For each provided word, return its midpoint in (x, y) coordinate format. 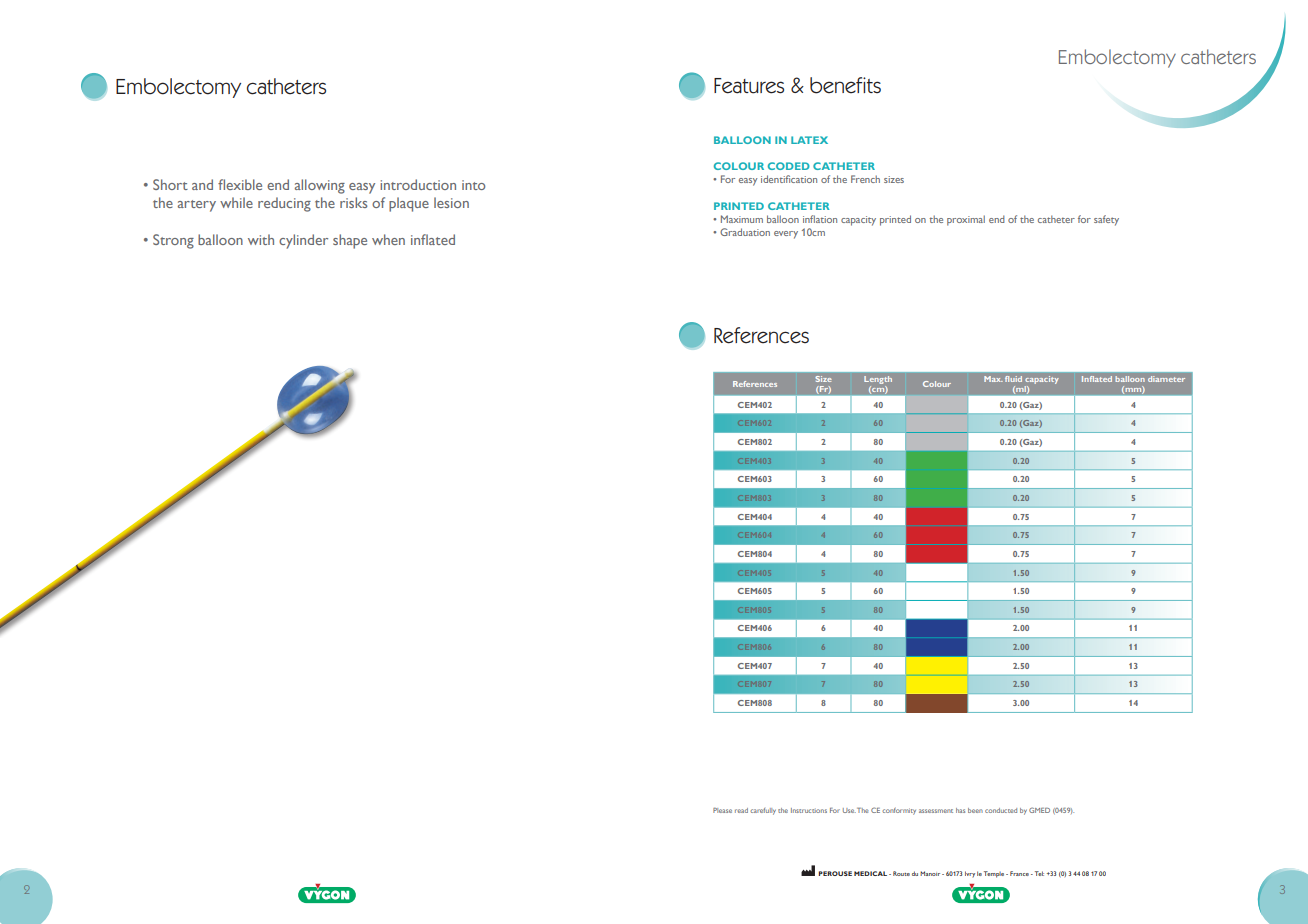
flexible (240, 184)
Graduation (745, 232)
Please (722, 810)
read (741, 810)
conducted (1001, 810)
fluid (1013, 379)
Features (749, 86)
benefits (845, 85)
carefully (763, 811)
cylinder (303, 241)
